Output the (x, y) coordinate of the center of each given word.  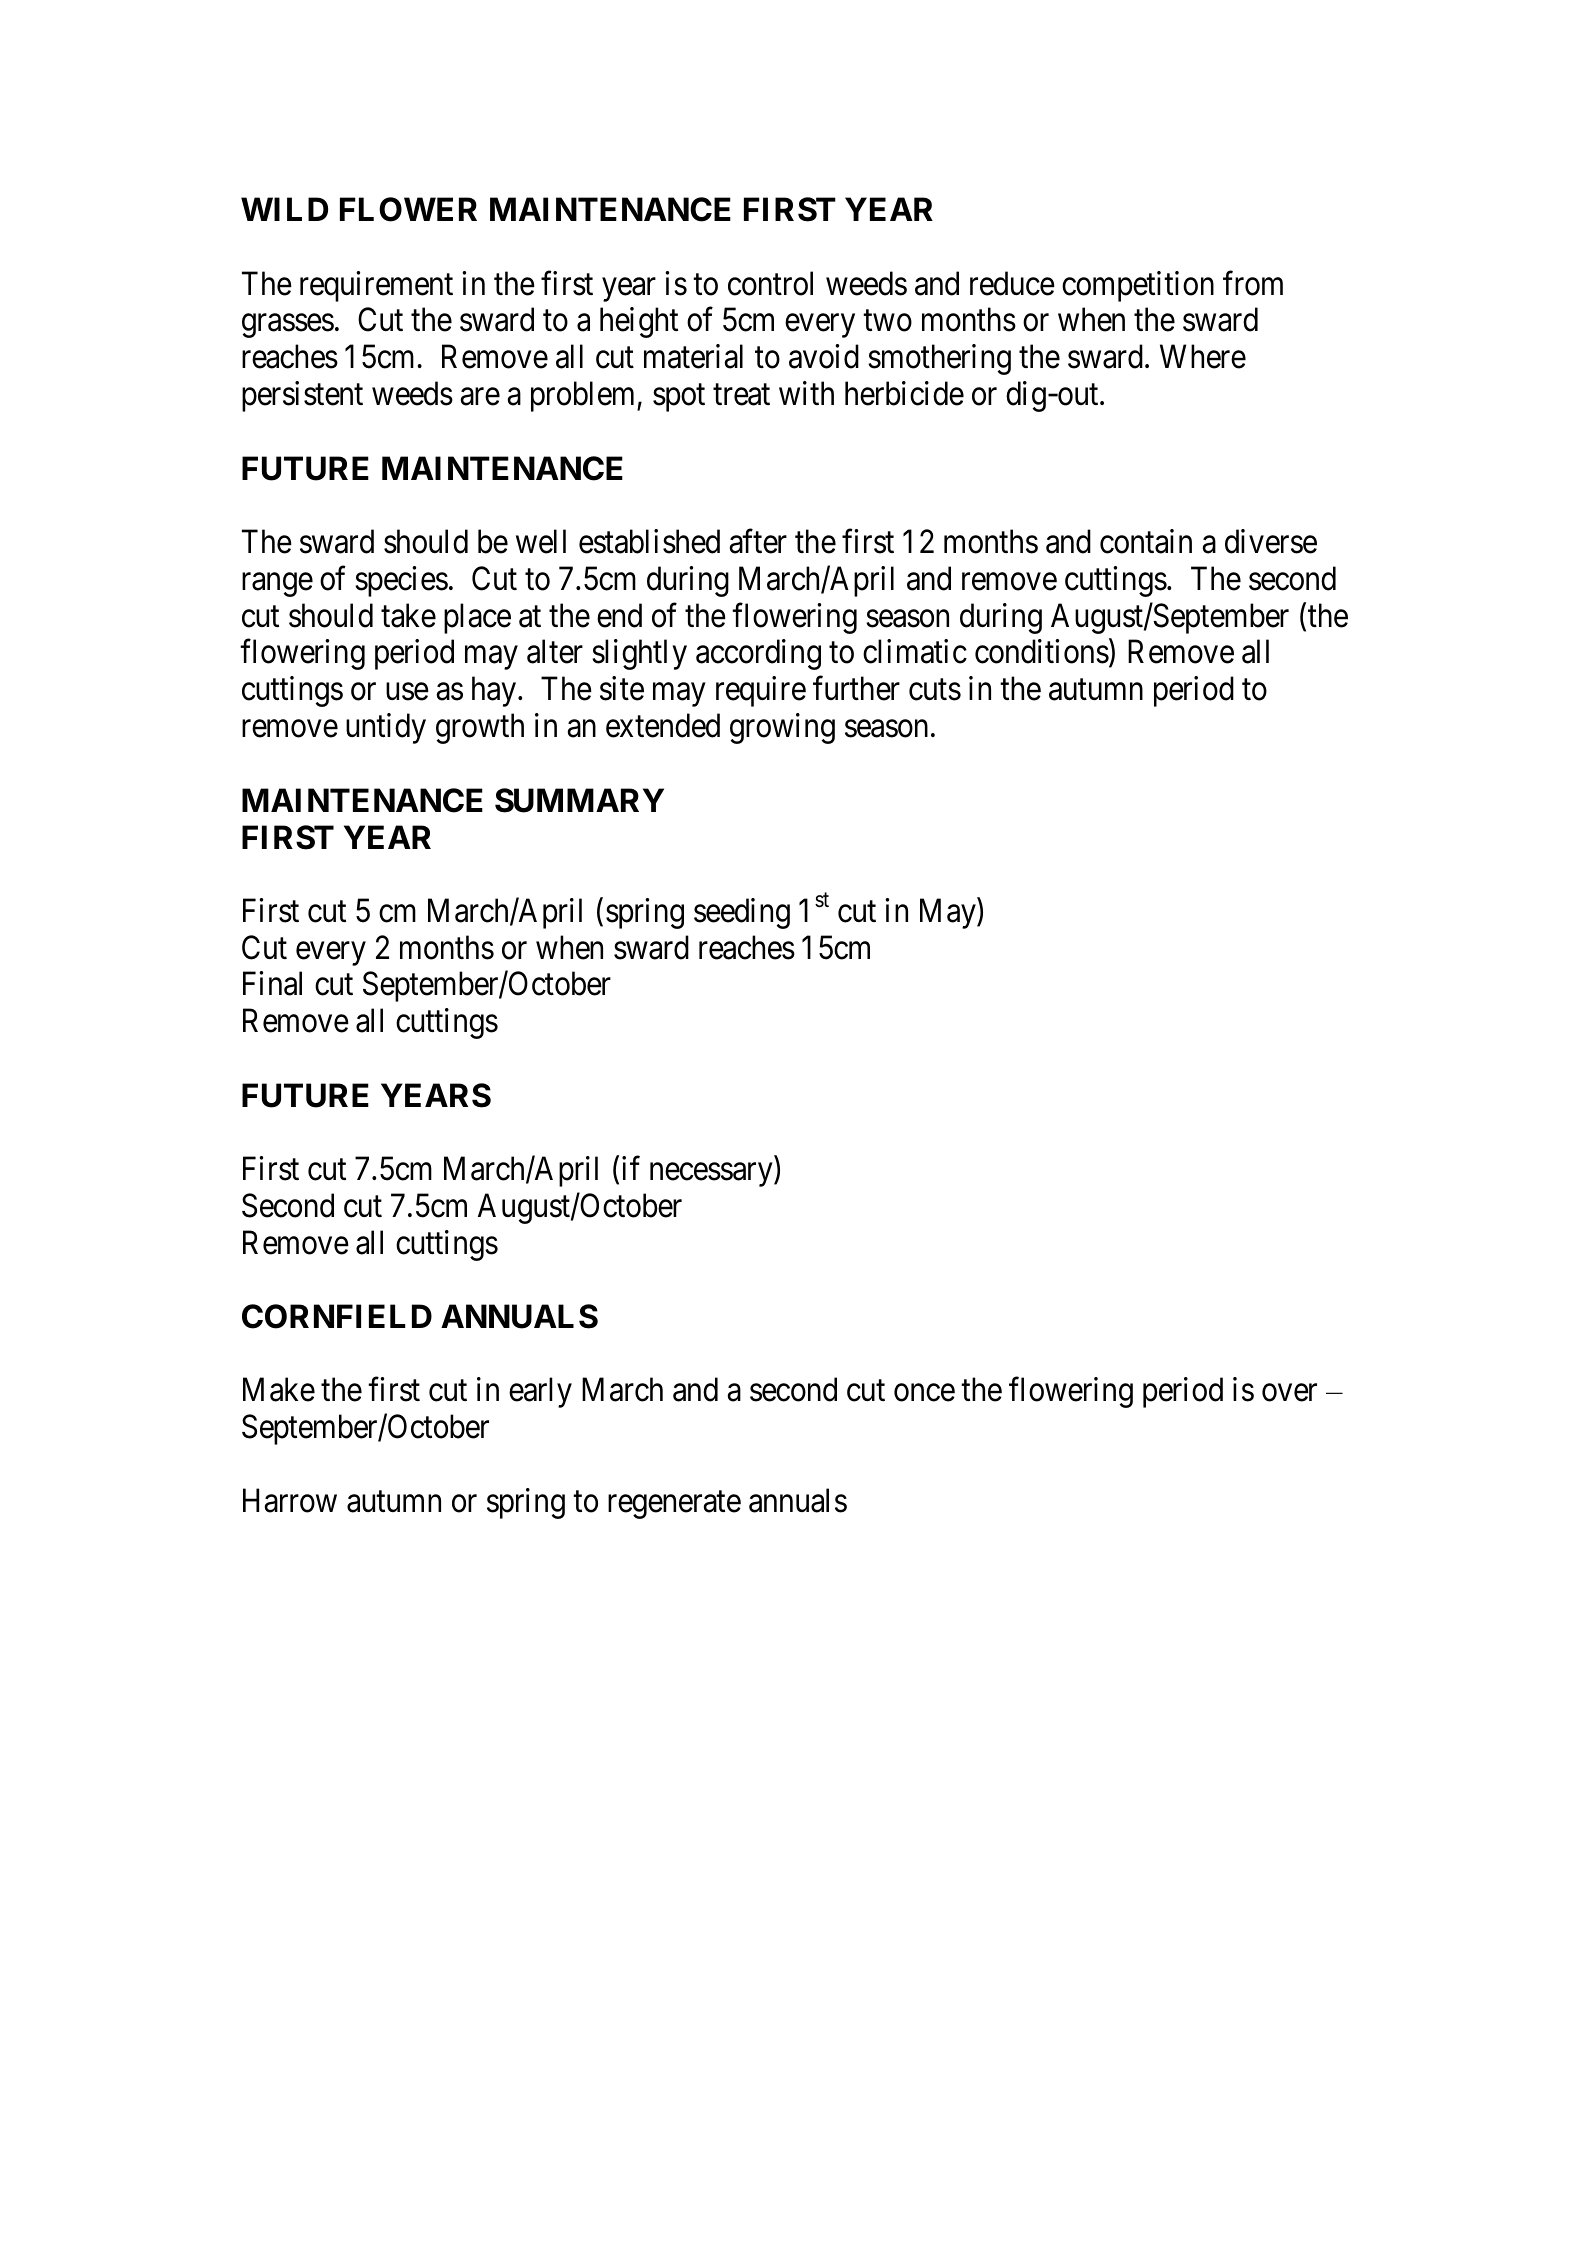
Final (272, 984)
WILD (284, 209)
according (758, 655)
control (770, 283)
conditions (1042, 652)
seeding (742, 913)
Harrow (290, 1501)
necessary (712, 1175)
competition (1138, 286)
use (407, 692)
